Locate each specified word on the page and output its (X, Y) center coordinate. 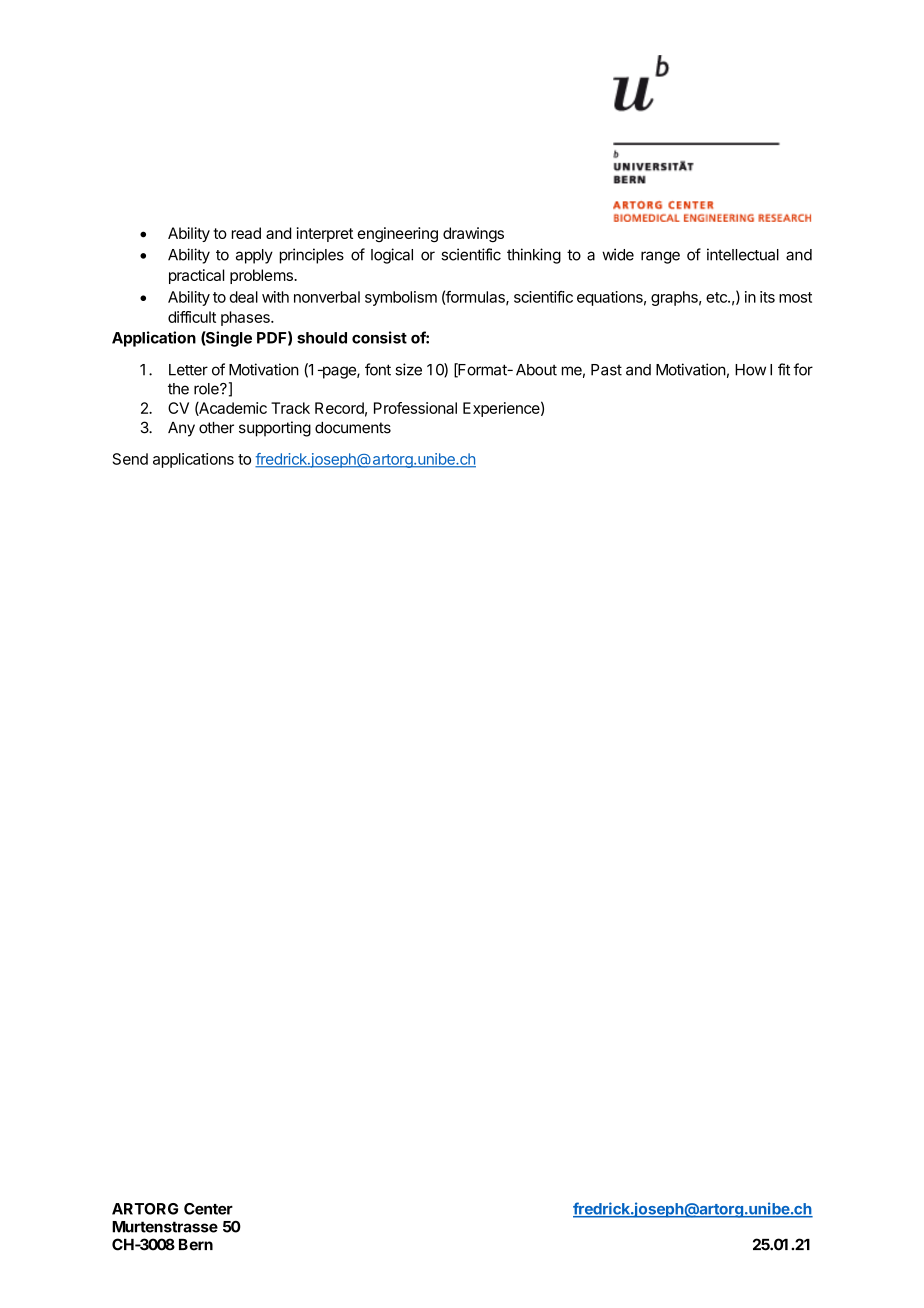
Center (208, 1209)
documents (353, 428)
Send (130, 459)
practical (196, 276)
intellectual (743, 254)
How (750, 370)
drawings (473, 235)
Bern (196, 1245)
